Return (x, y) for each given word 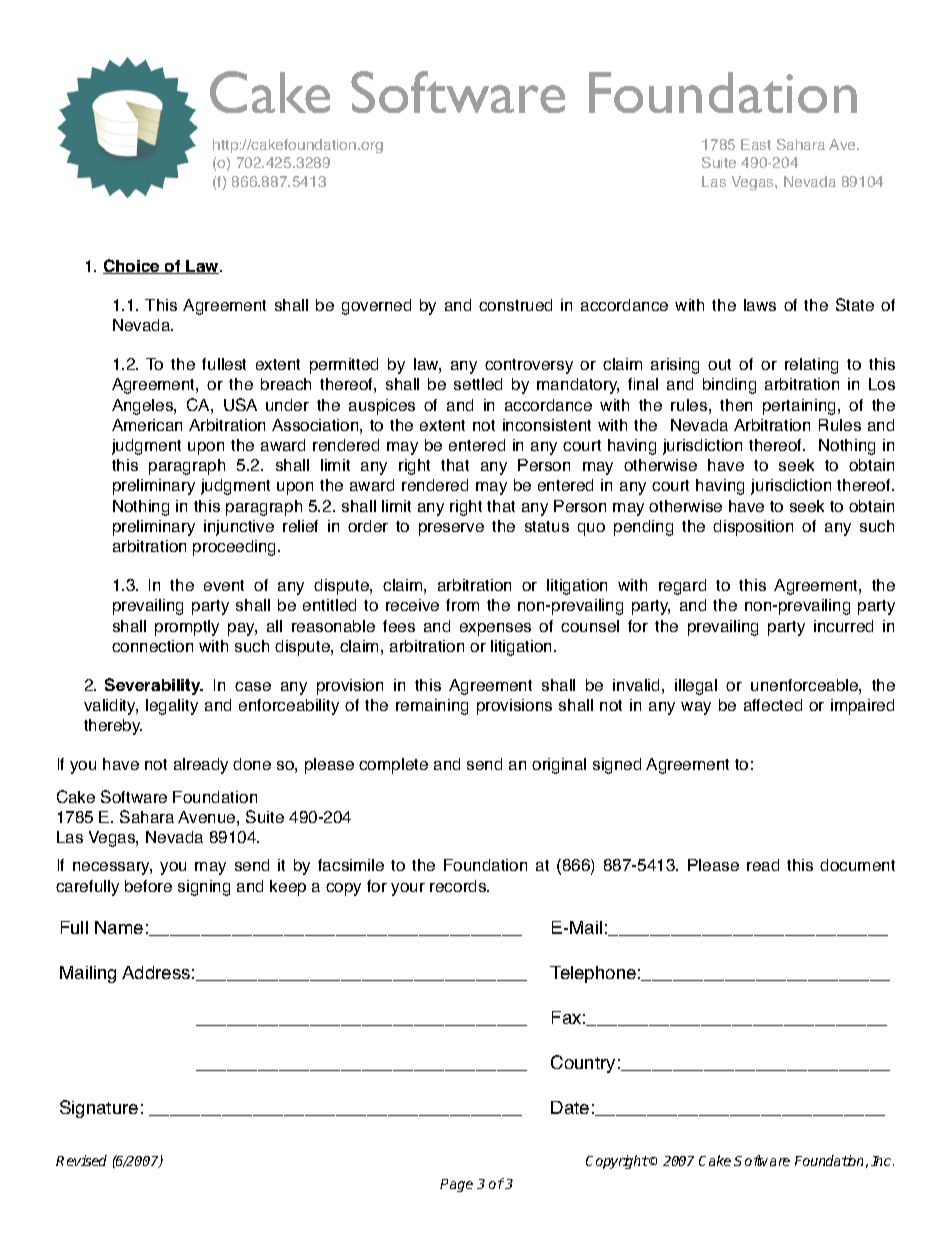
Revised (81, 1160)
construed (515, 305)
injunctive (239, 528)
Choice (132, 266)
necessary (112, 868)
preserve (451, 529)
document (857, 865)
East (756, 144)
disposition (753, 528)
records (459, 886)
